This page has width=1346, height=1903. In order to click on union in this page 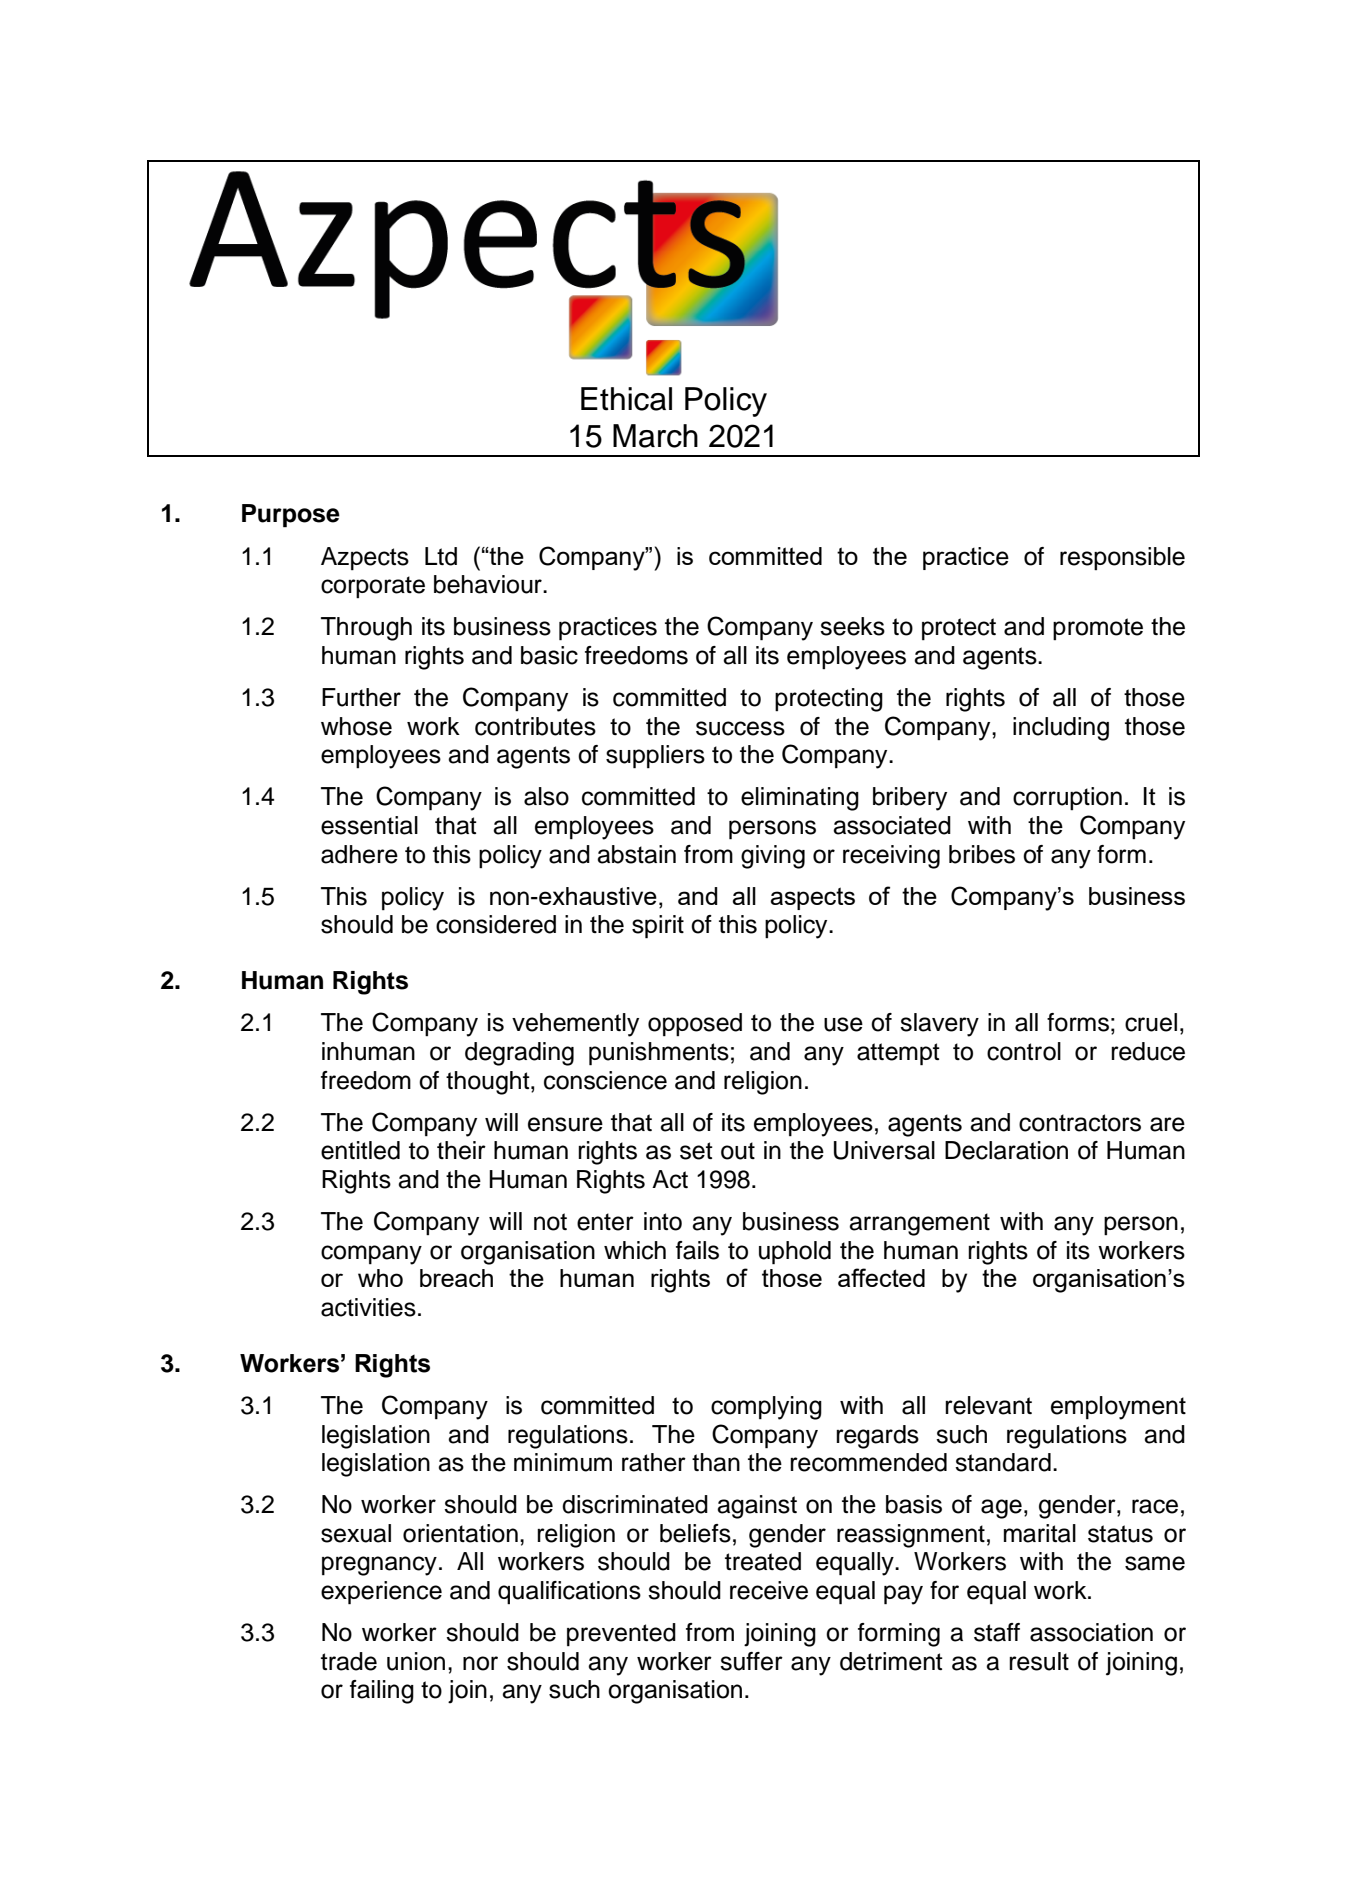, I will do `click(416, 1661)`.
